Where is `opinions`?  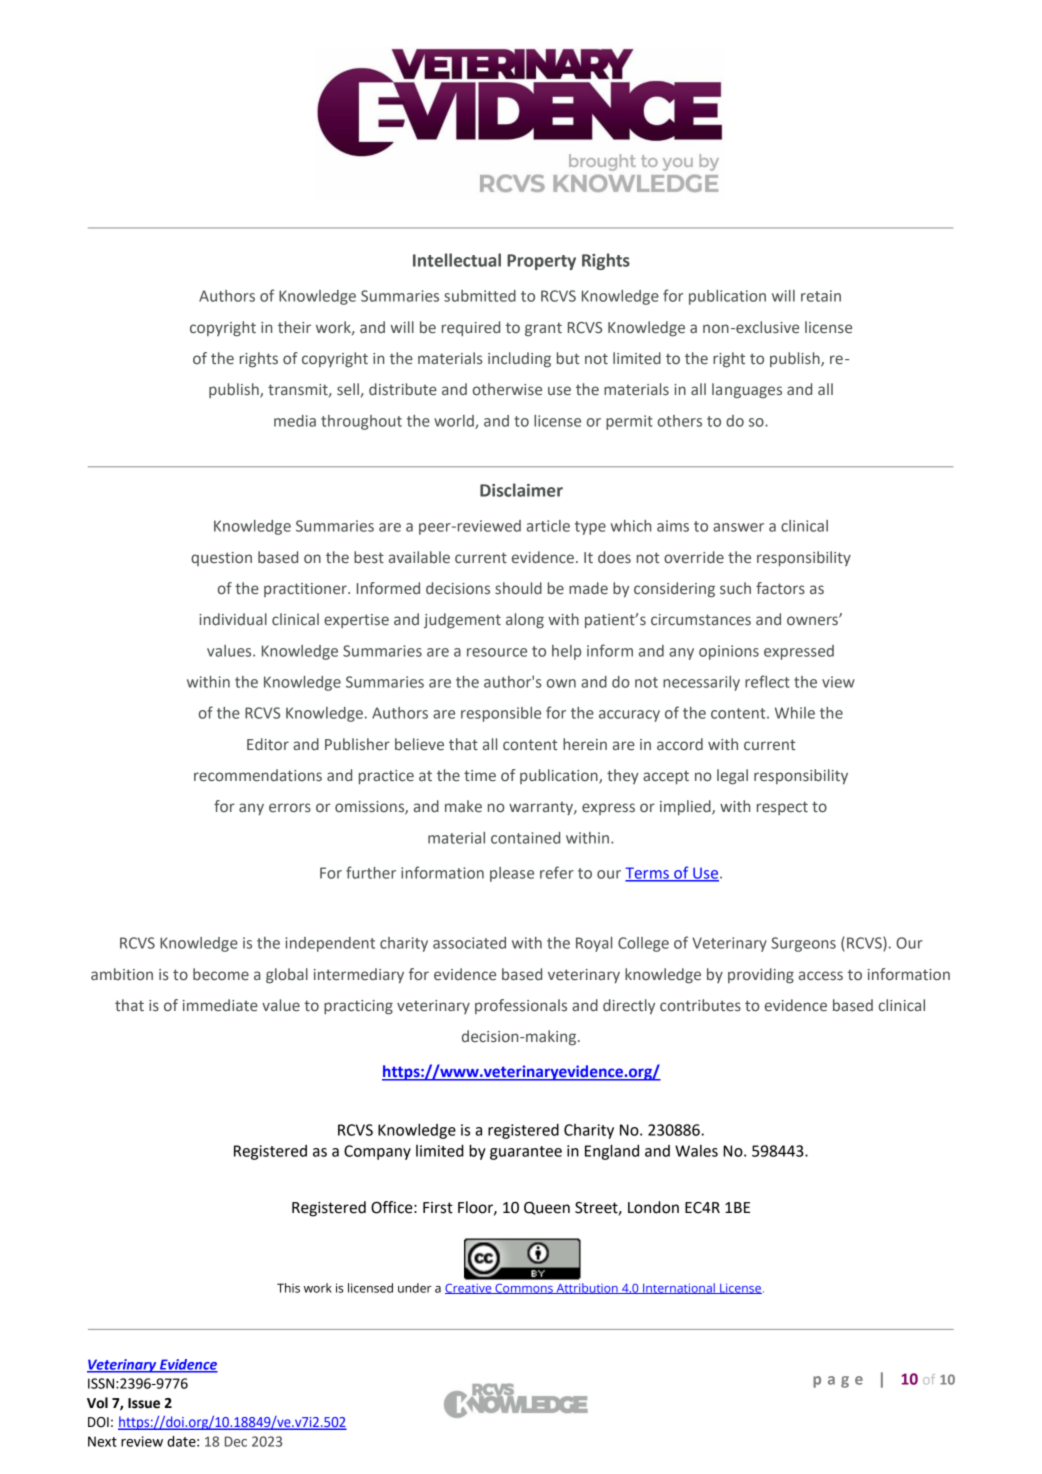
opinions is located at coordinates (729, 652).
